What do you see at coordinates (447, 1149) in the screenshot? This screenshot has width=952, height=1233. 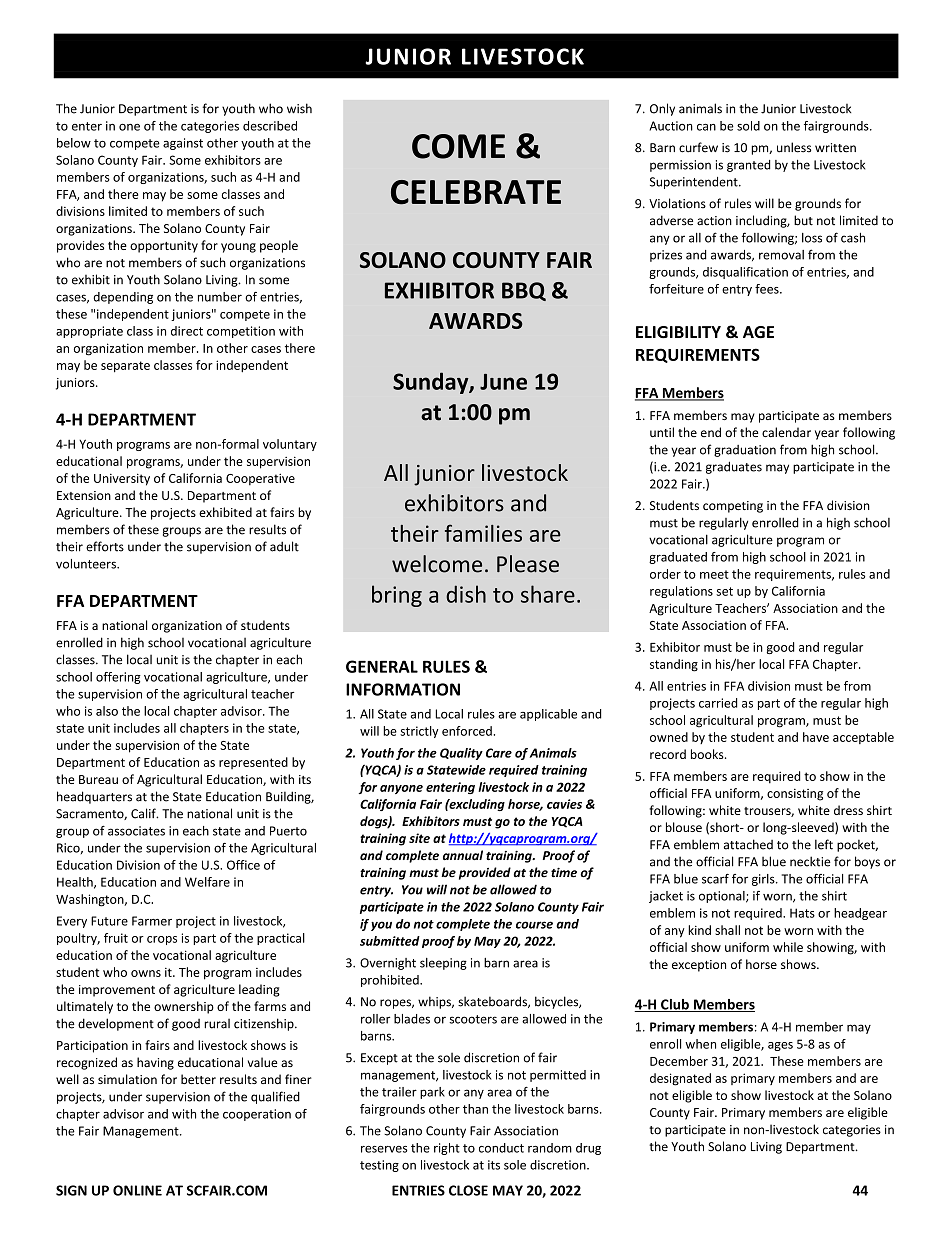 I see `right` at bounding box center [447, 1149].
